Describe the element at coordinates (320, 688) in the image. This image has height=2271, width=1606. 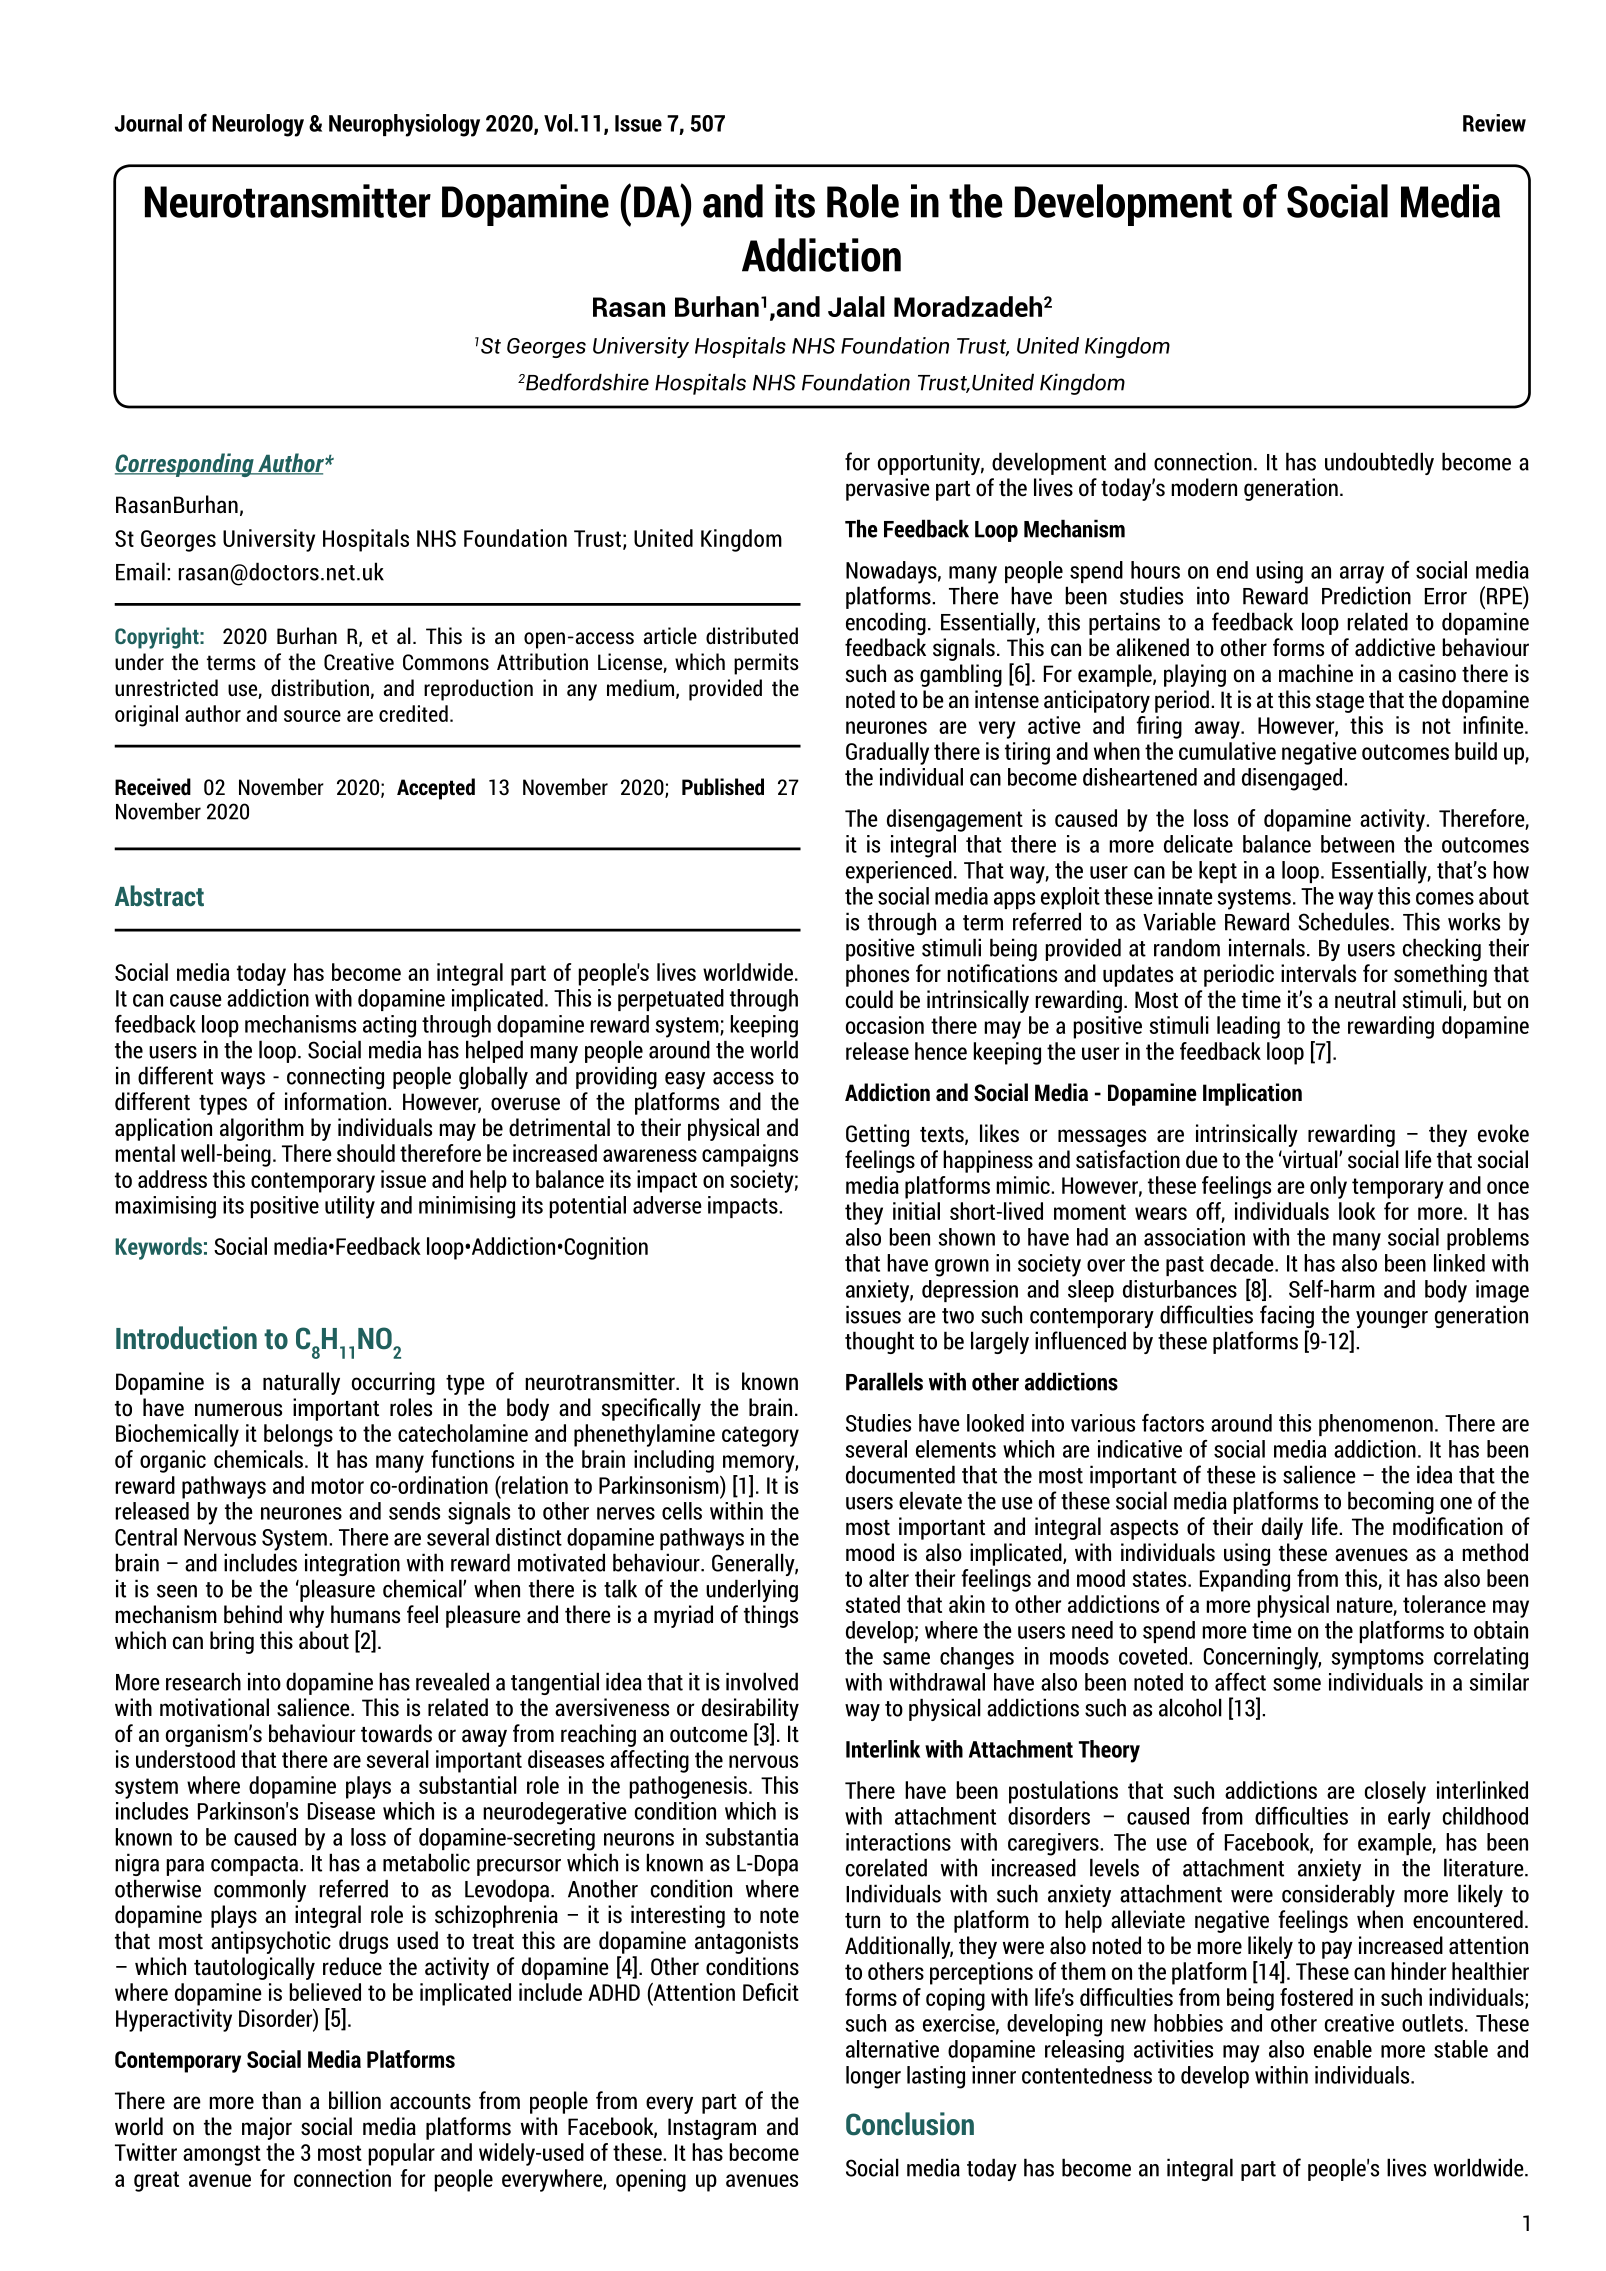
I see `distribution` at that location.
